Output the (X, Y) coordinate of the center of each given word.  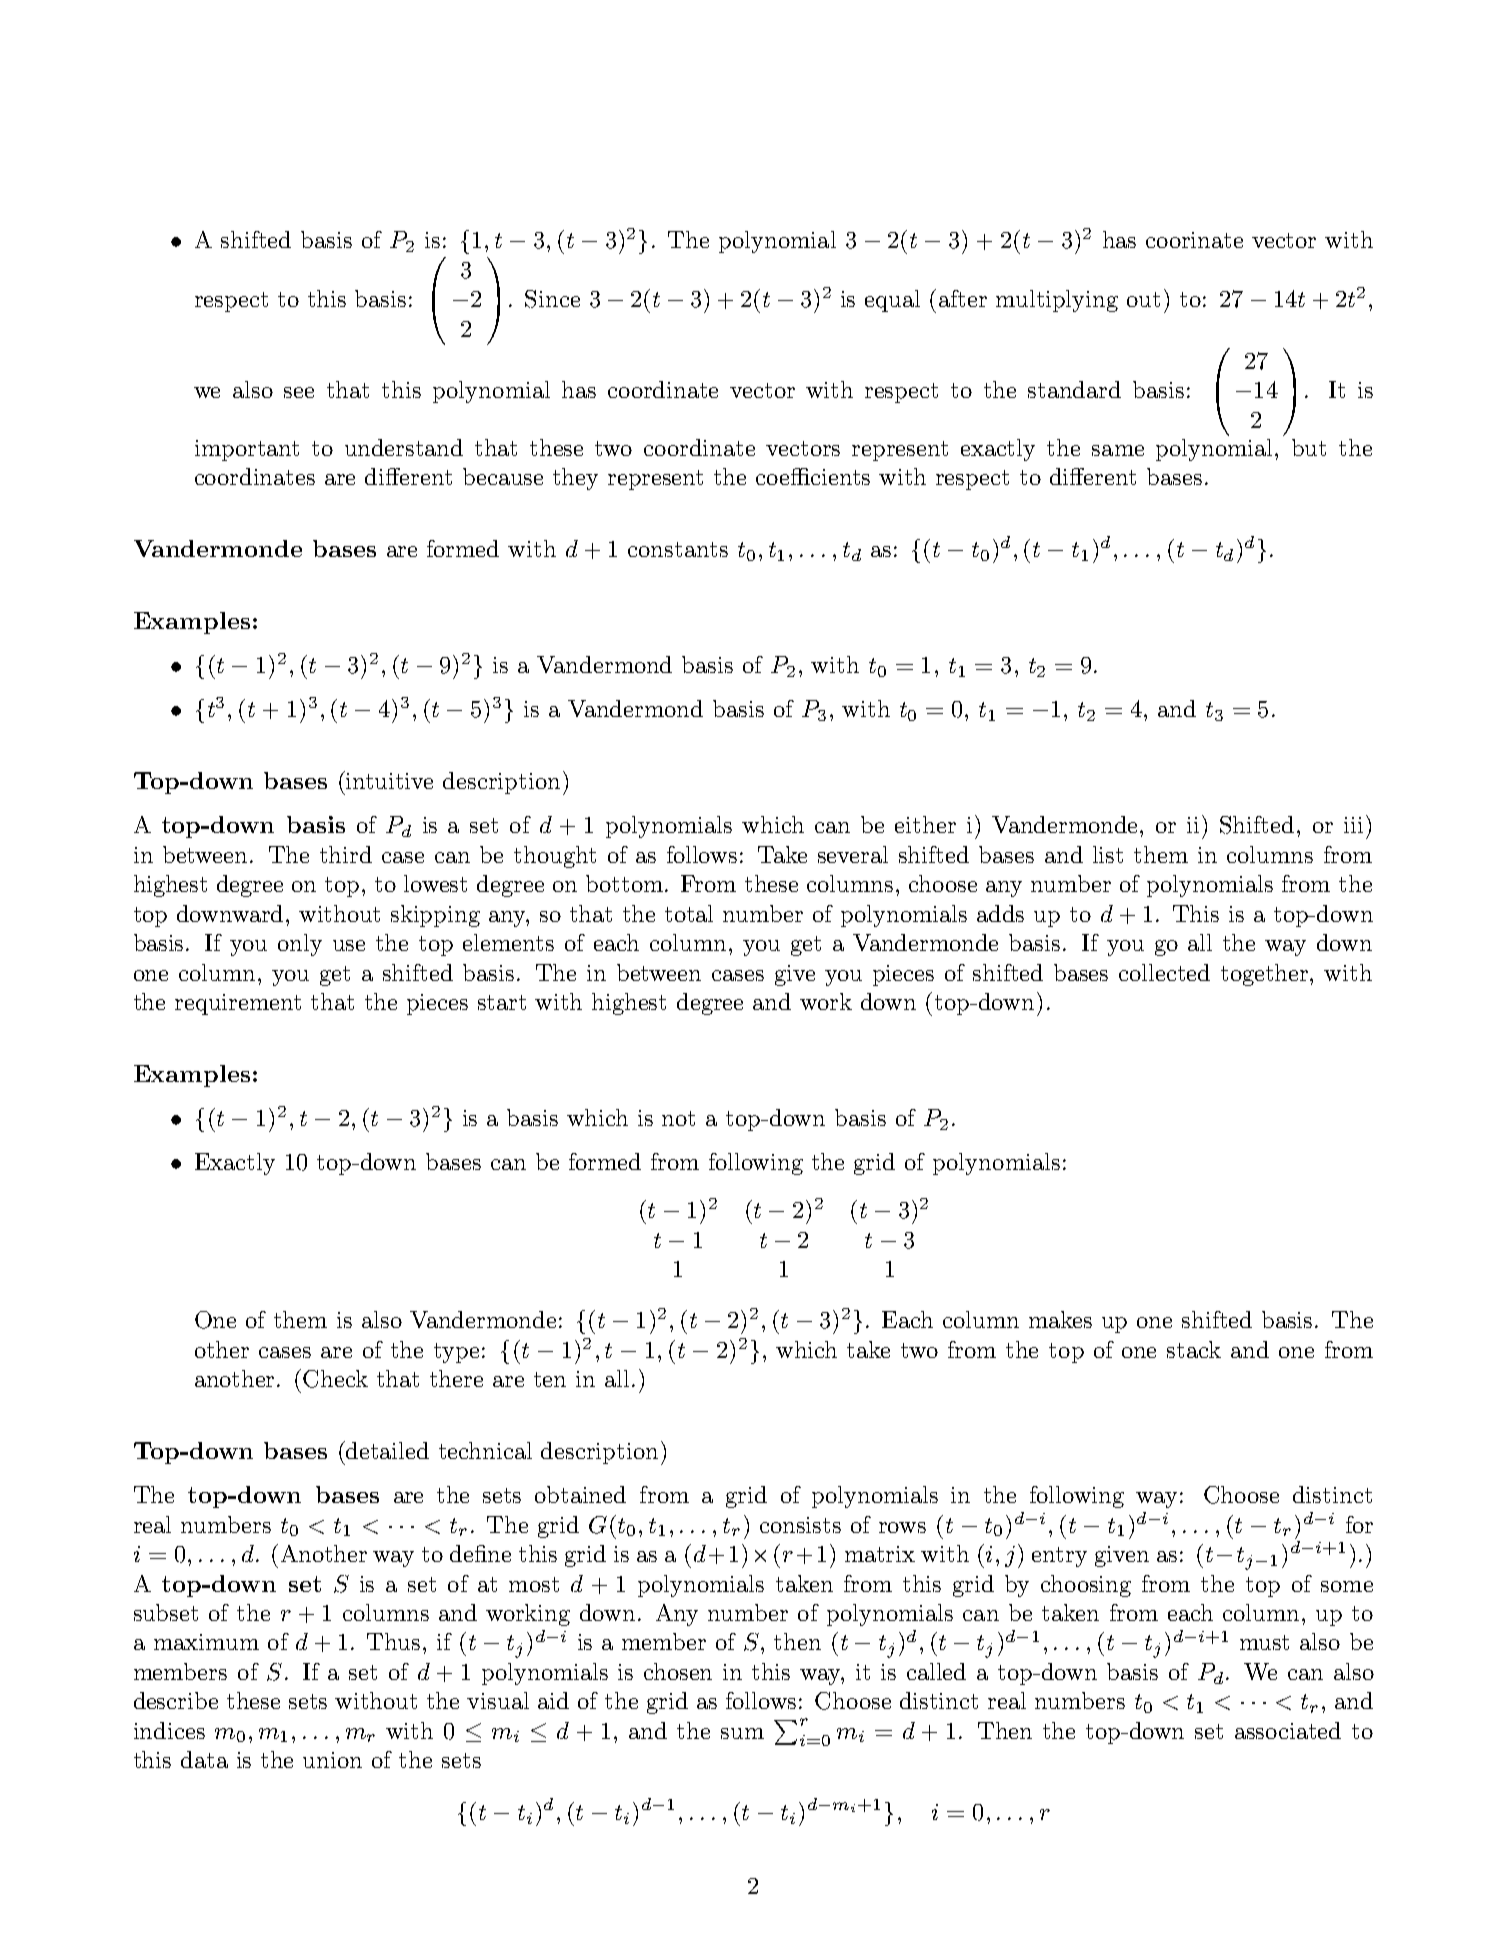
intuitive (388, 780)
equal (892, 301)
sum (742, 1733)
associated (1288, 1730)
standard (1074, 389)
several (853, 854)
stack (1194, 1349)
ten (550, 1379)
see (299, 392)
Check (335, 1379)
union (332, 1760)
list (1108, 854)
